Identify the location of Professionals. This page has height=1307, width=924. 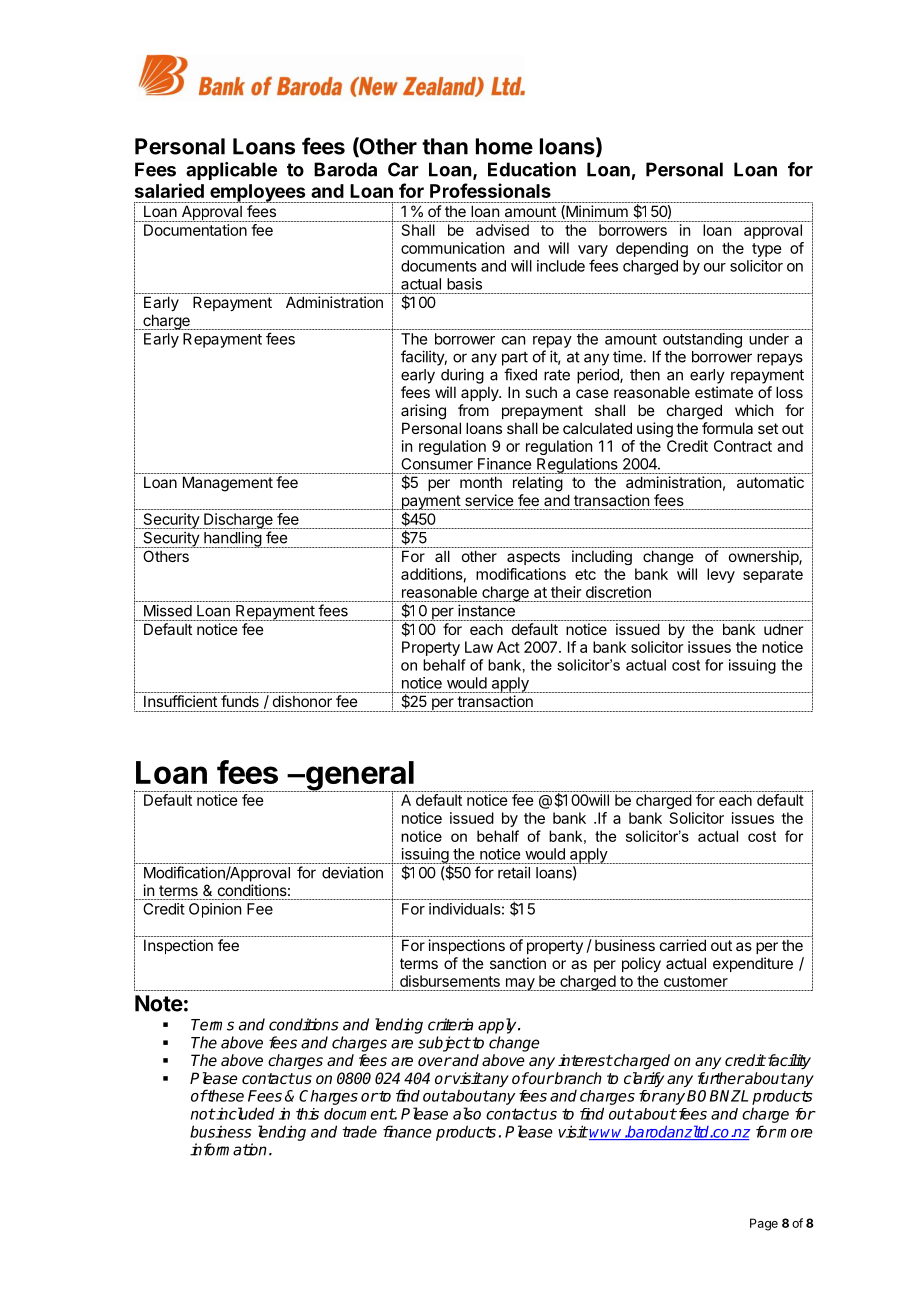
(490, 190).
